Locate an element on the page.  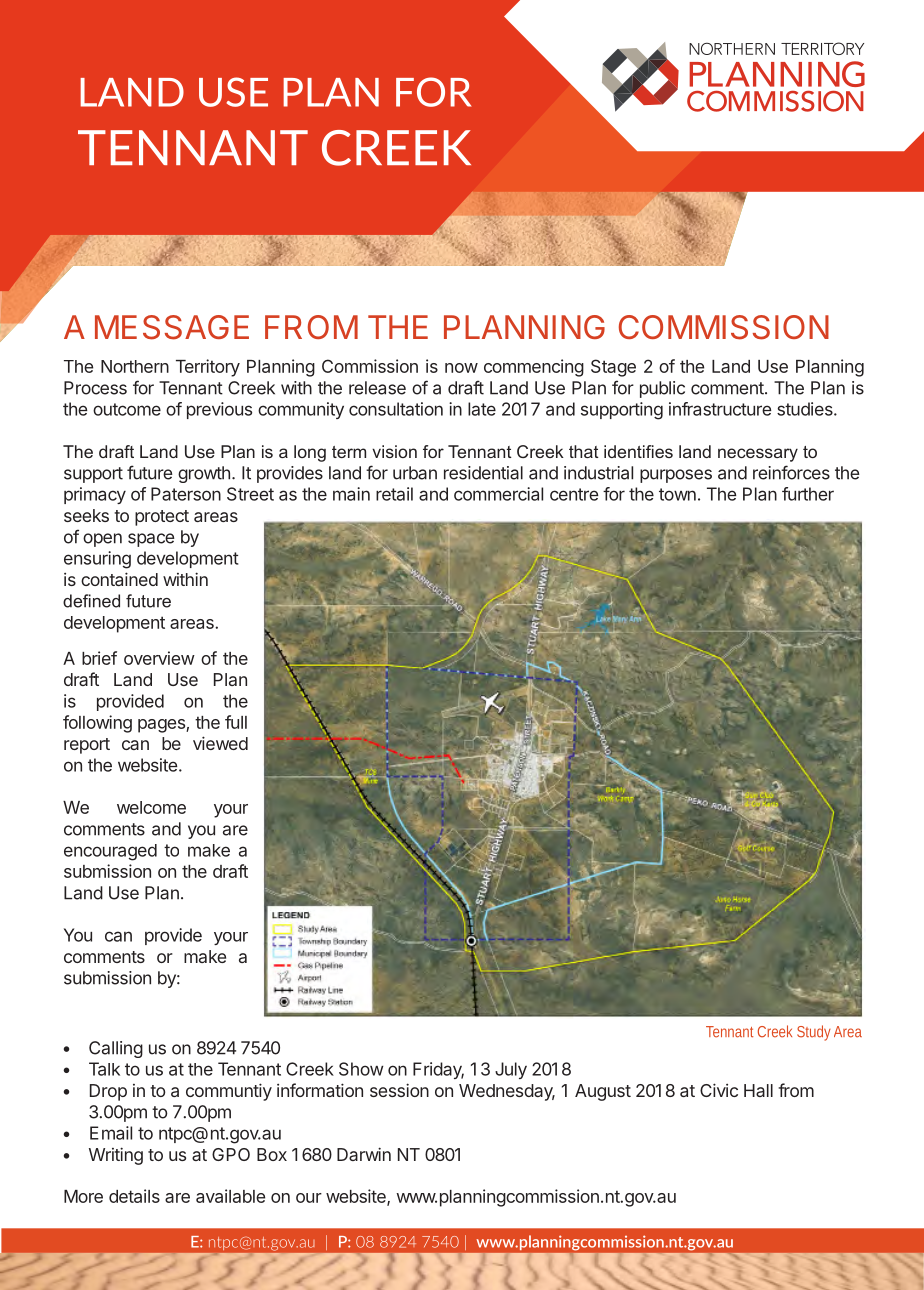
details is located at coordinates (134, 1196).
